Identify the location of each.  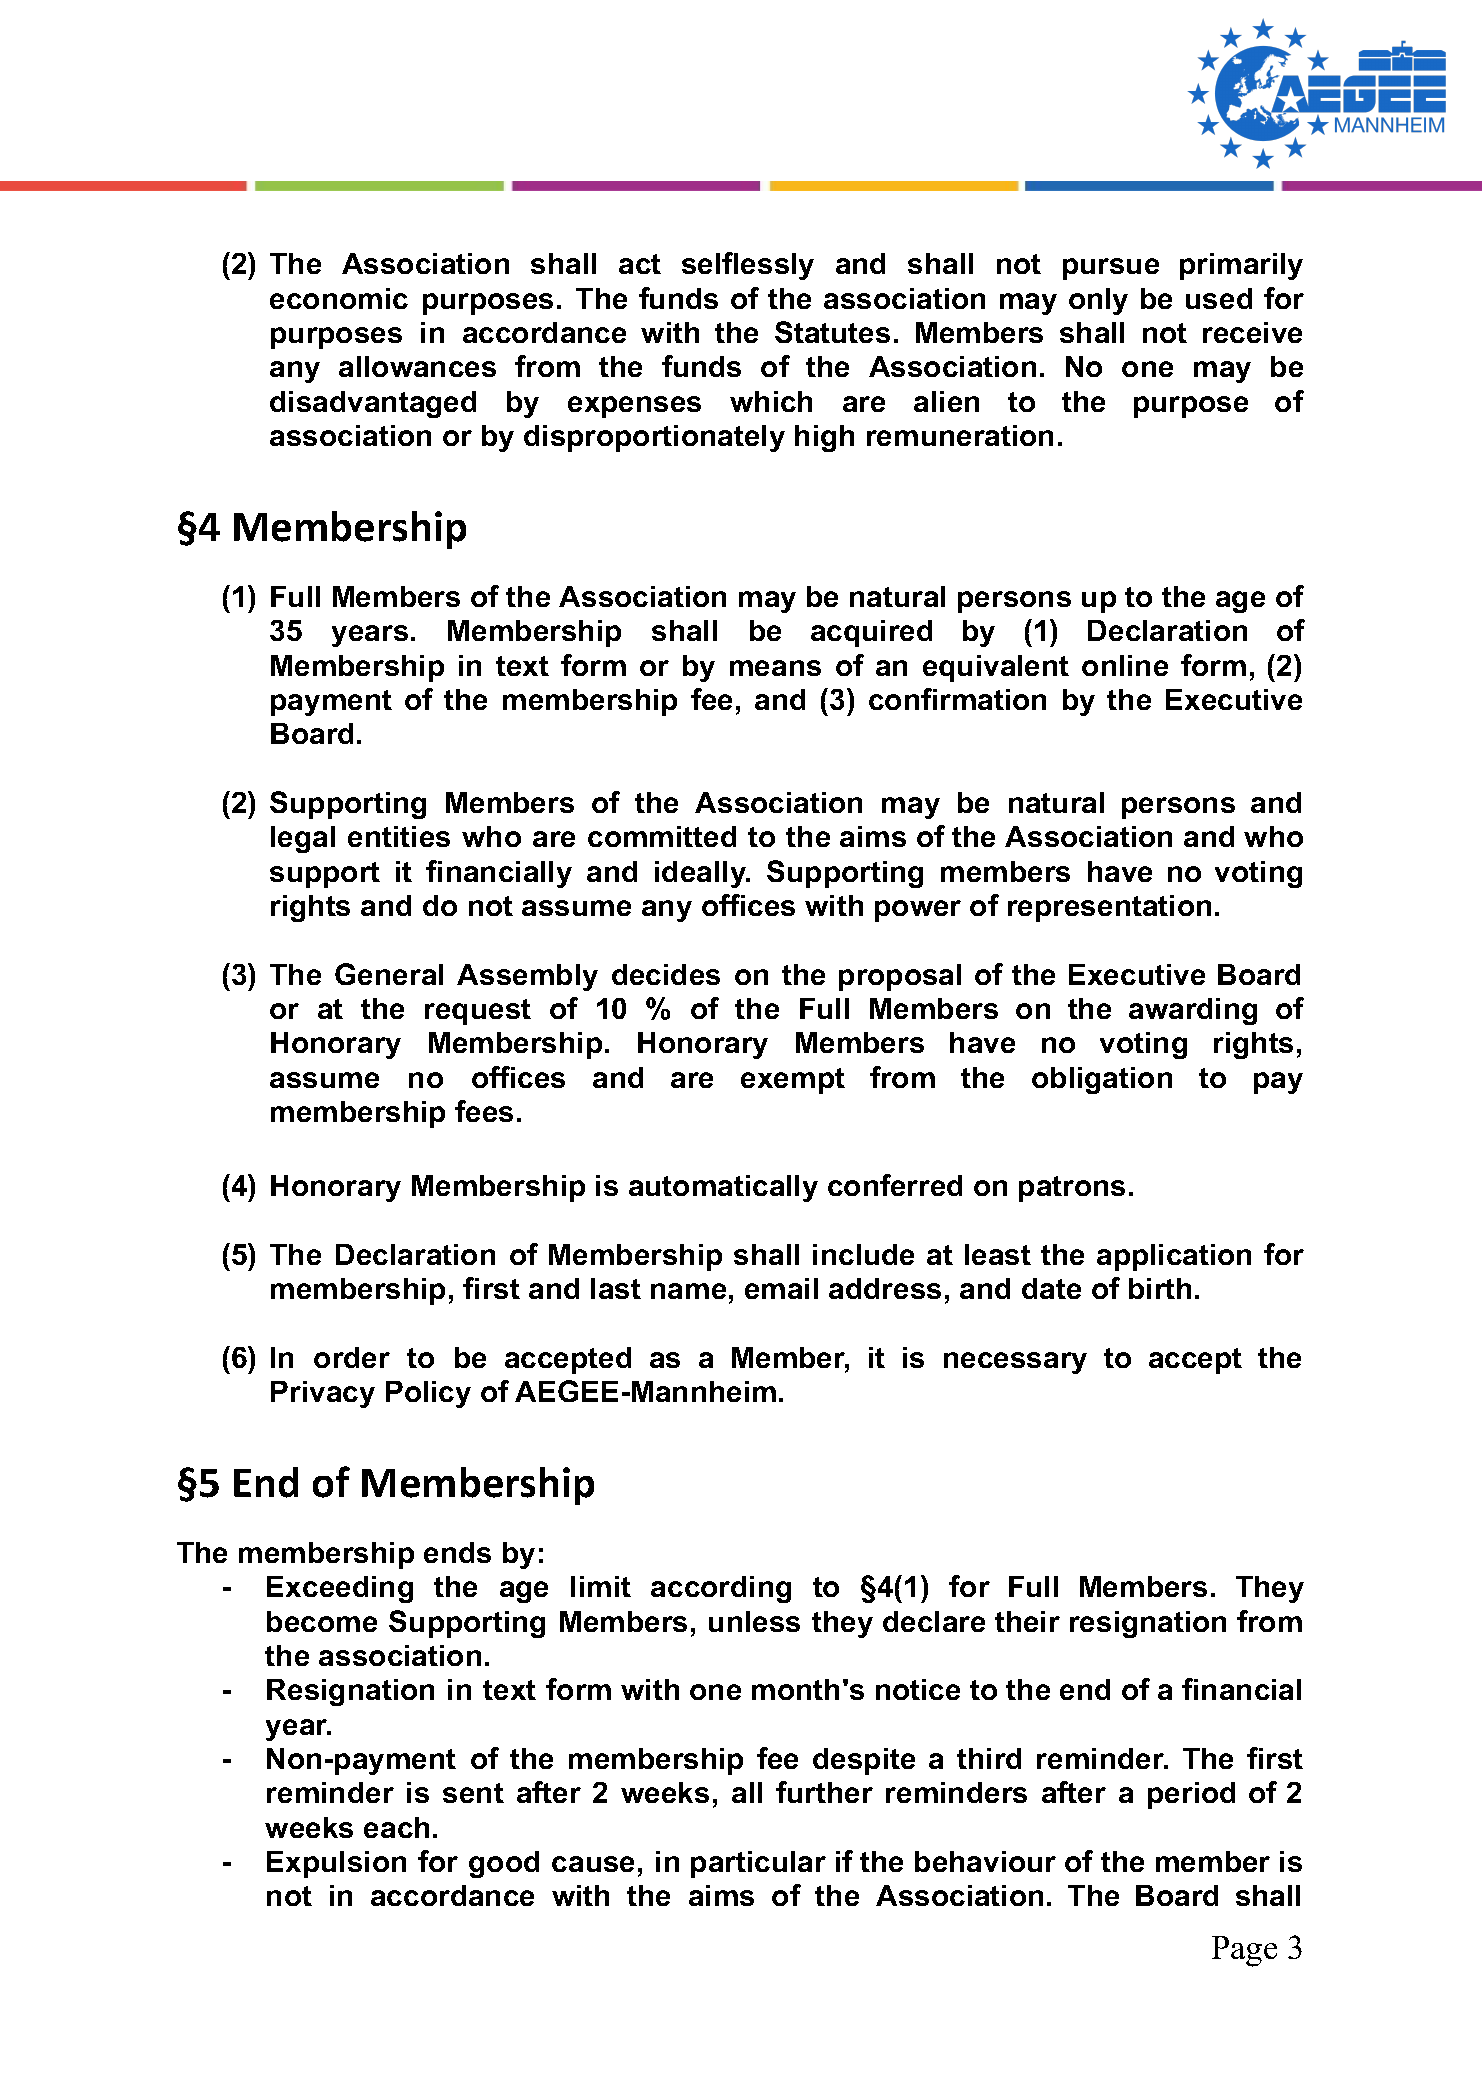
(396, 1827).
